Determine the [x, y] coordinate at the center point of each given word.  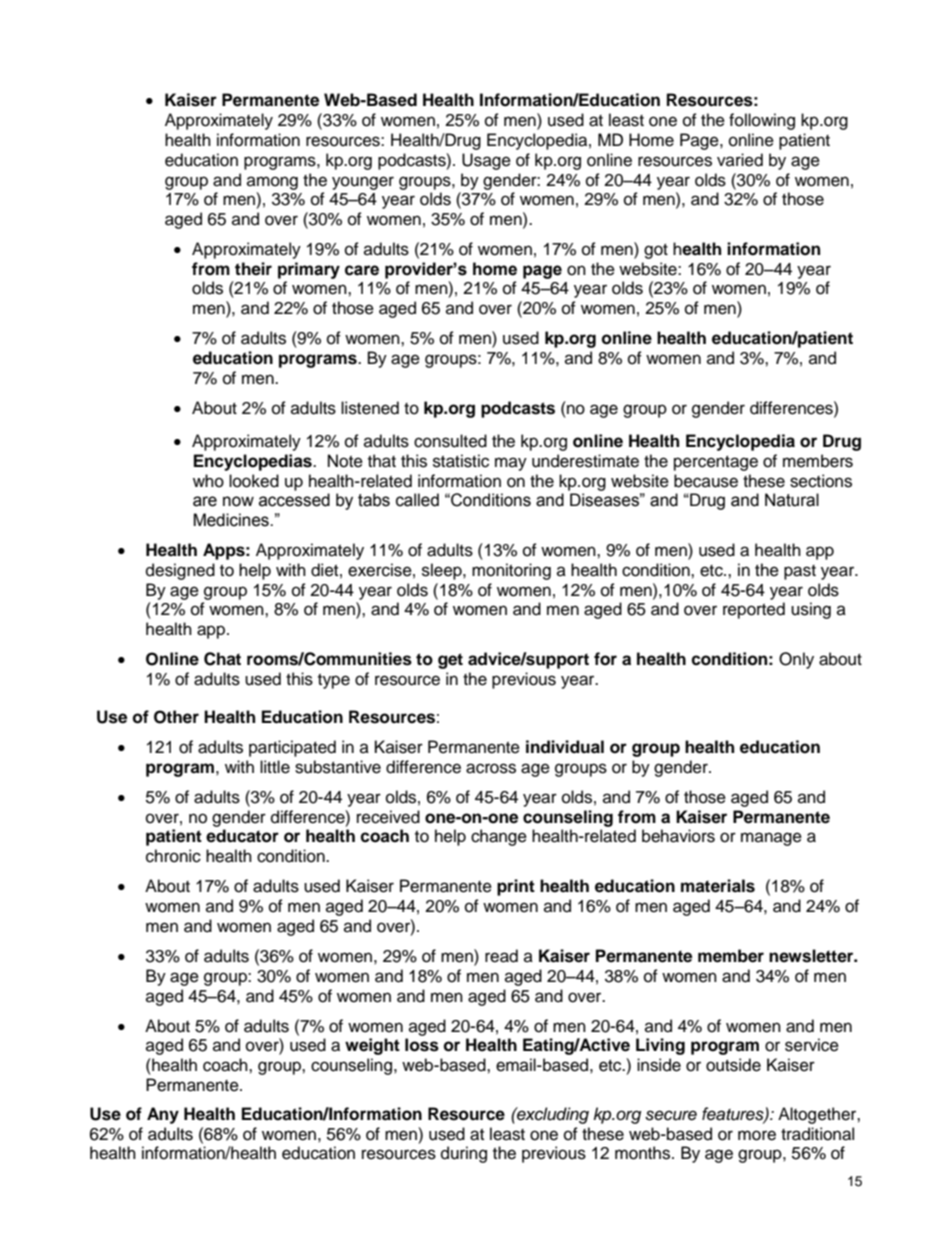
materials [718, 886]
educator [242, 836]
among [272, 183]
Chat [222, 659]
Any [163, 1115]
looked [254, 481]
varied [740, 160]
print [516, 887]
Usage [486, 161]
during [464, 1154]
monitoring [511, 571]
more [757, 1135]
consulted [450, 441]
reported [754, 610]
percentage [716, 463]
